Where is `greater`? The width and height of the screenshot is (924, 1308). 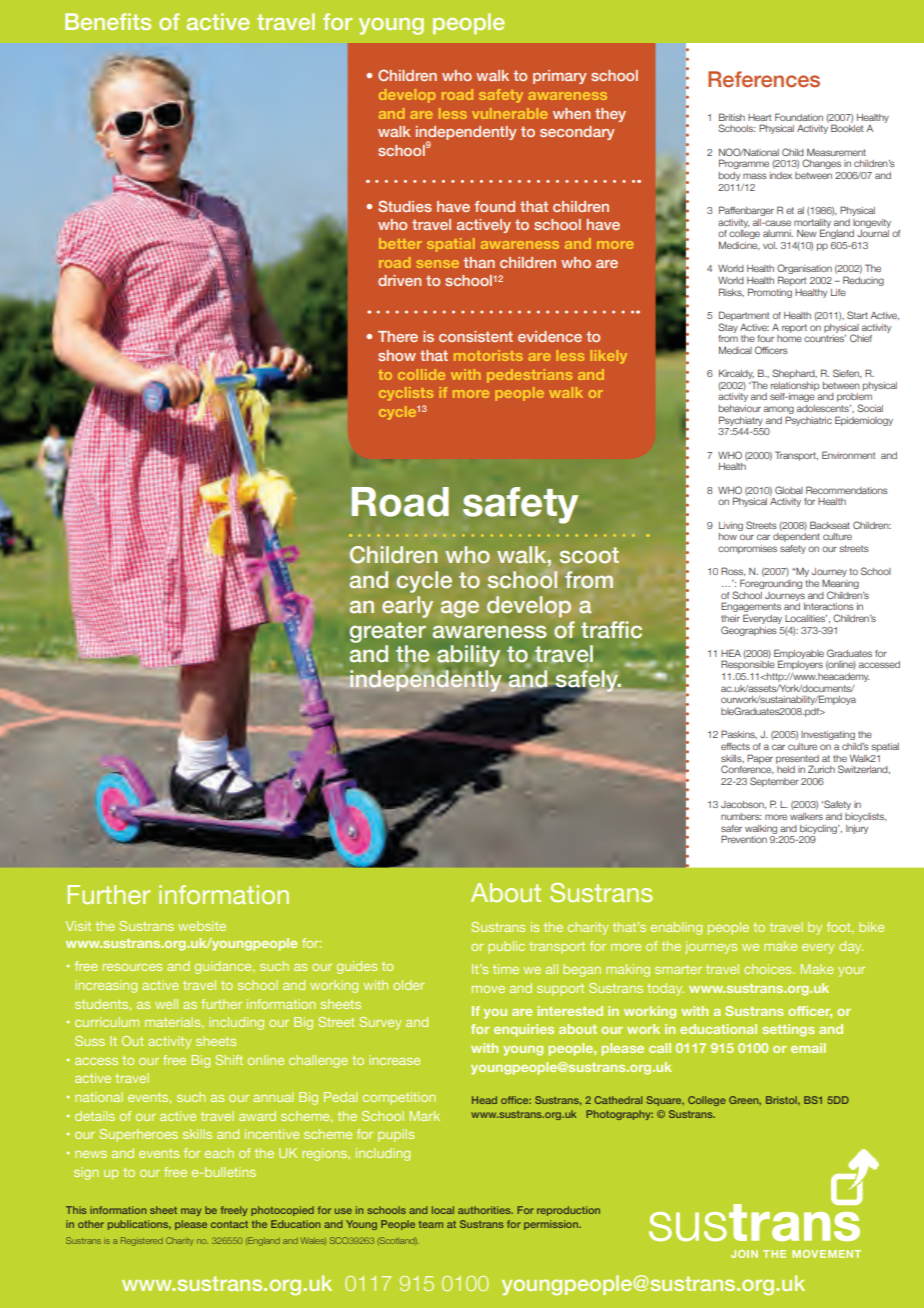 greater is located at coordinates (388, 632).
